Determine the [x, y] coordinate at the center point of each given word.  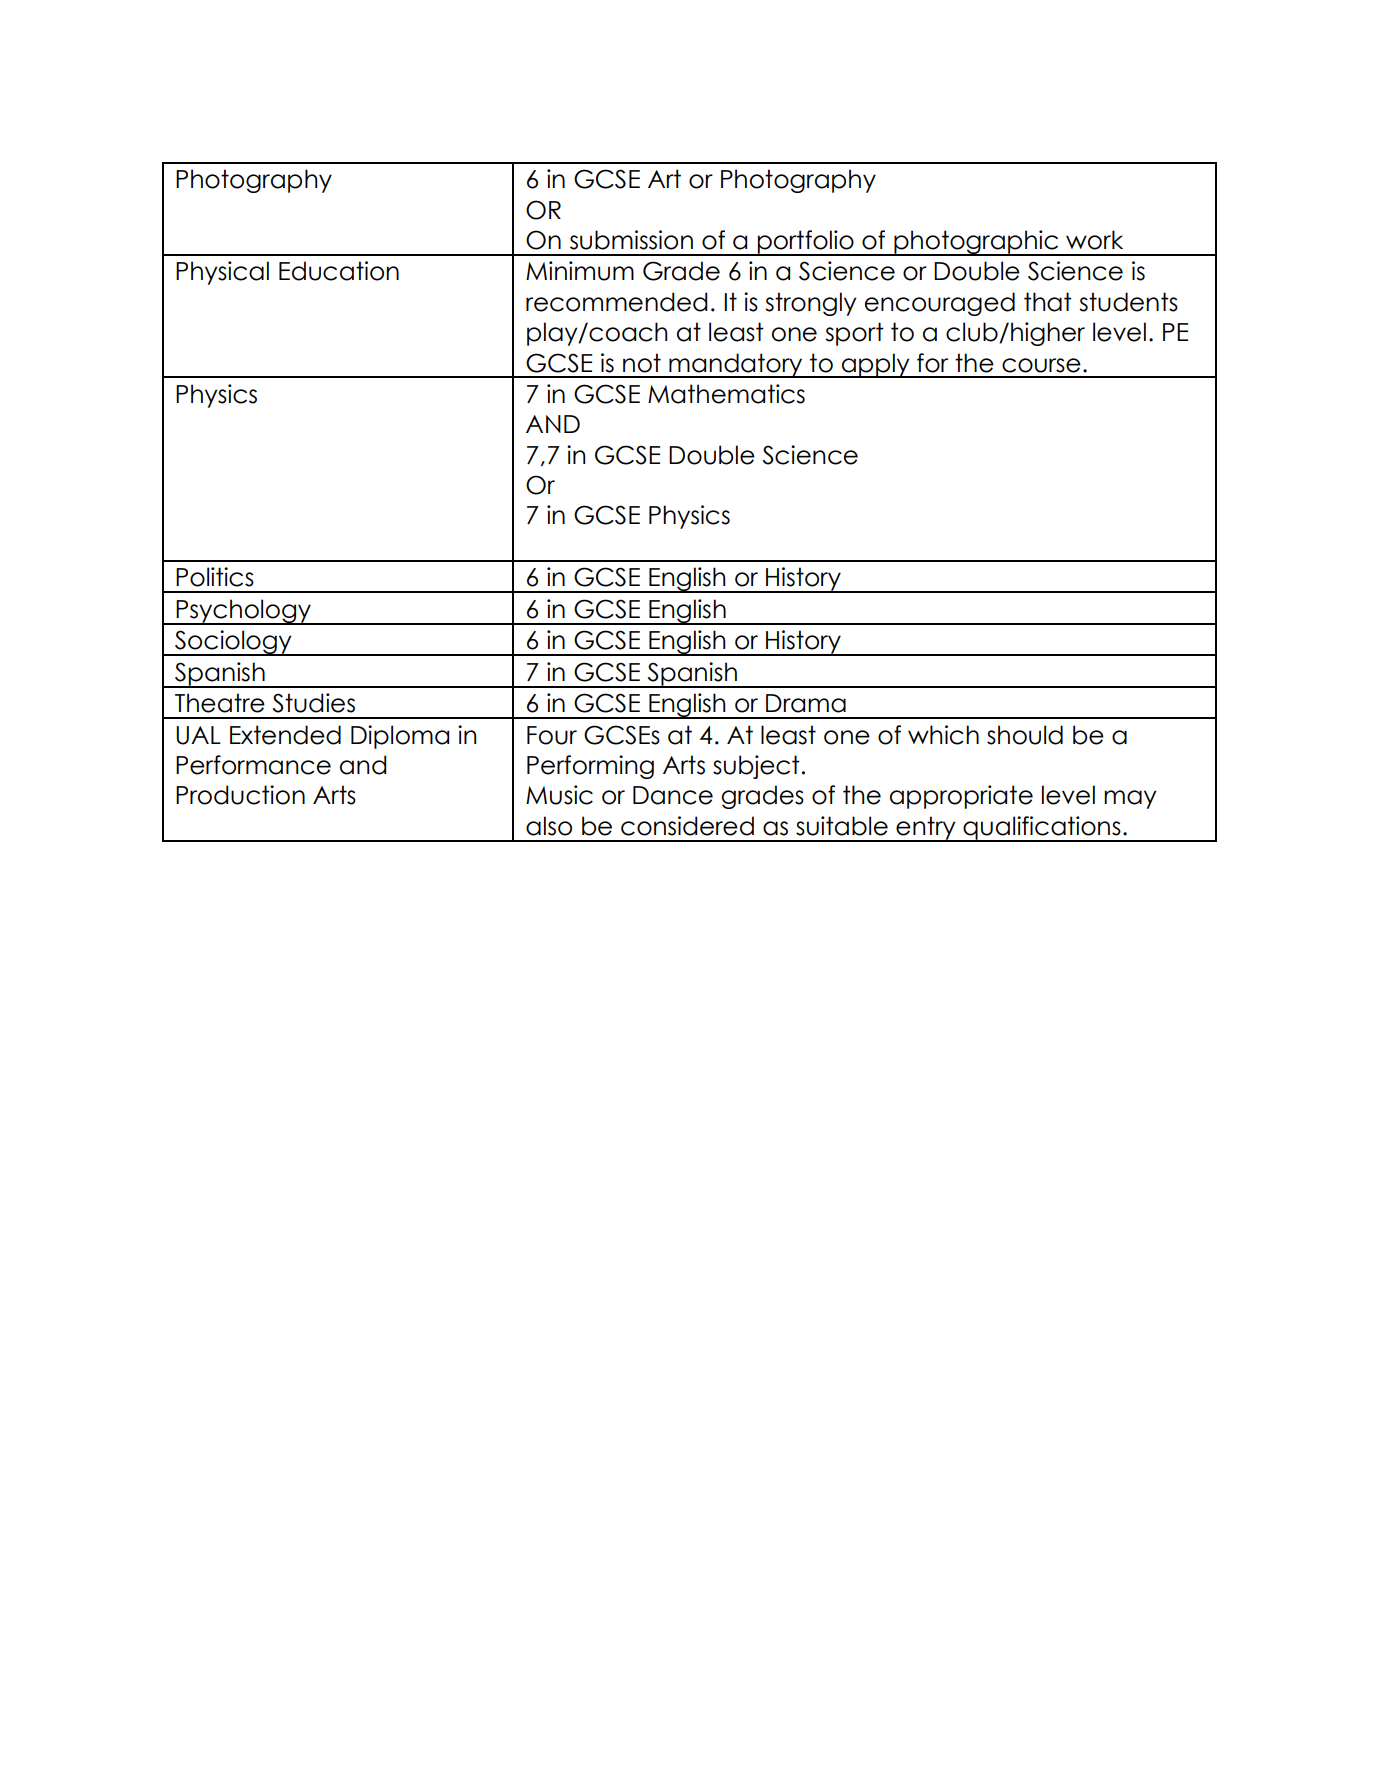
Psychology [244, 612]
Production [240, 795]
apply [876, 365]
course [1041, 365]
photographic [976, 243]
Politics [215, 577]
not [642, 363]
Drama [806, 703]
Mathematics [726, 394]
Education [339, 271]
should [1025, 735]
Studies [314, 703]
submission [631, 240]
